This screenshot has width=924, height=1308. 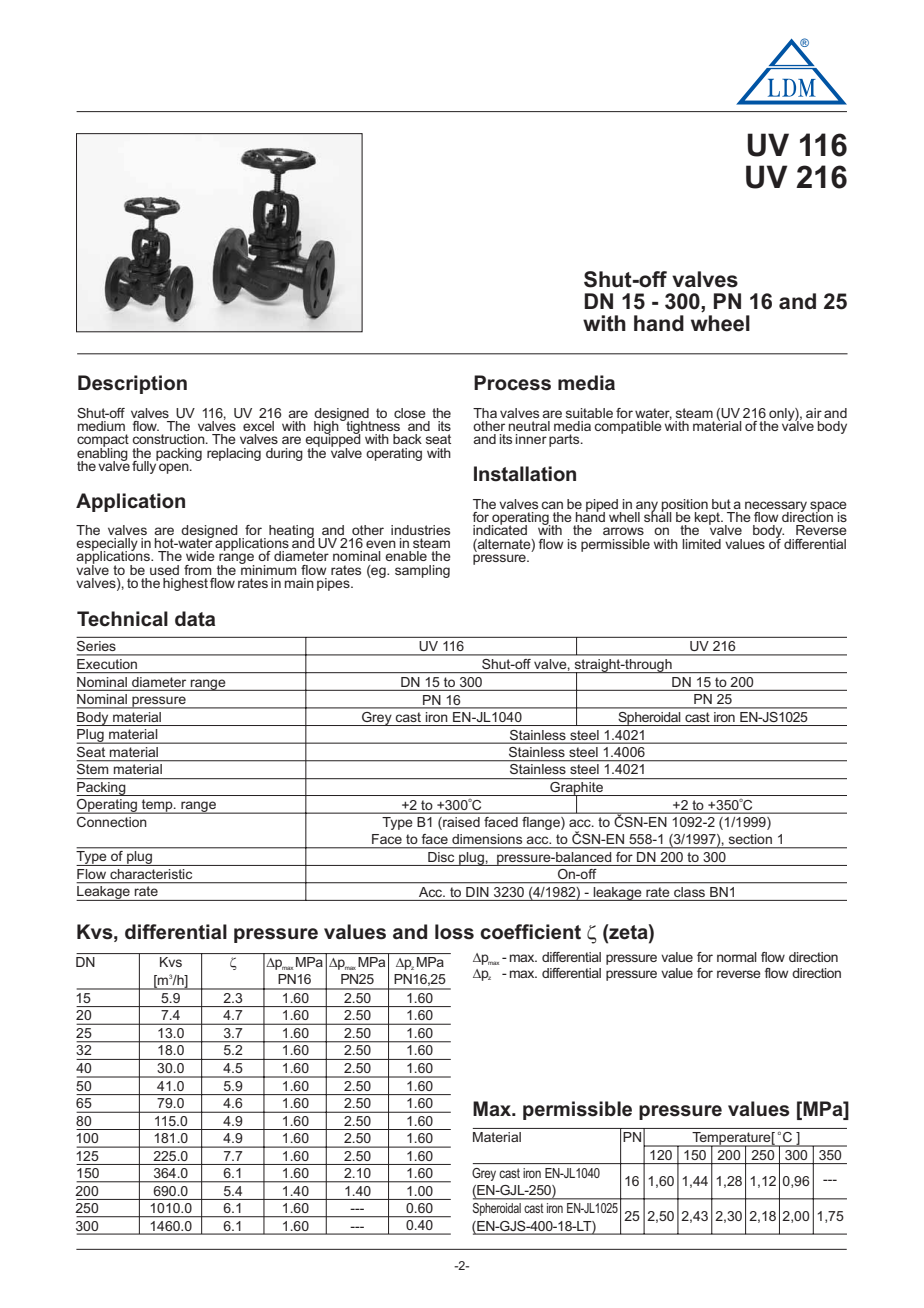 I want to click on Description, so click(x=132, y=384).
